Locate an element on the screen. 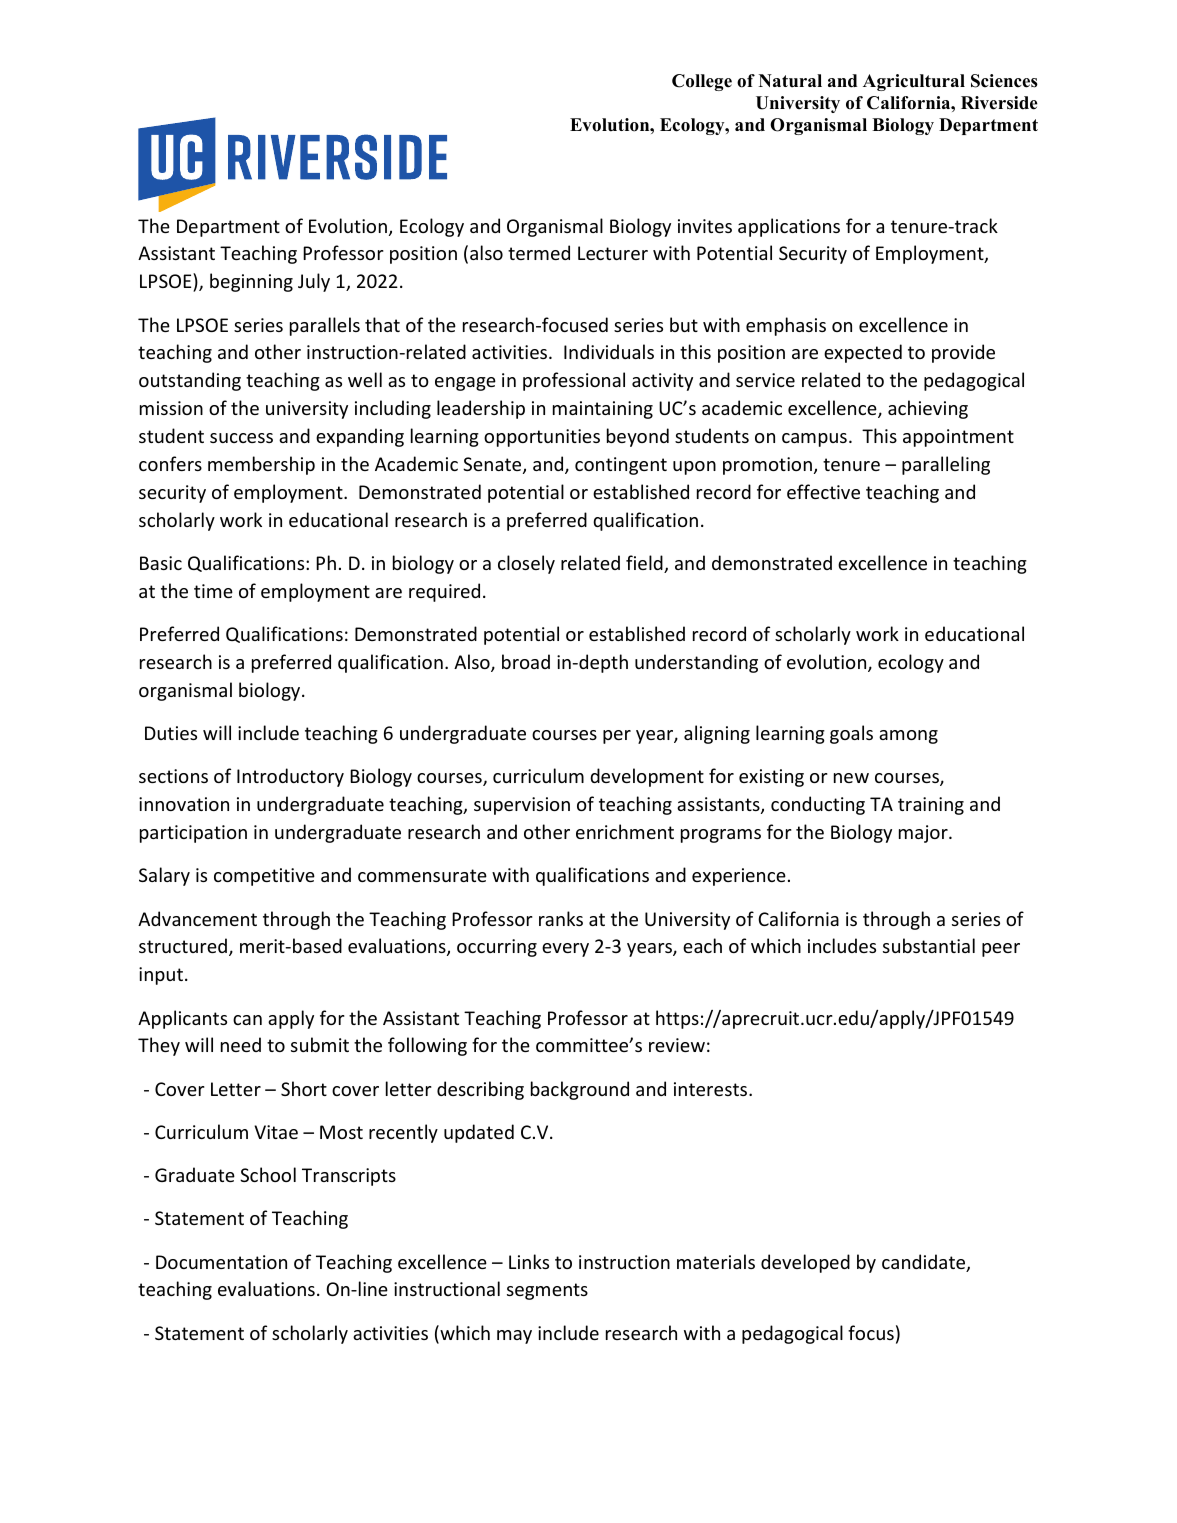 Image resolution: width=1177 pixels, height=1523 pixels. beginning is located at coordinates (251, 282).
